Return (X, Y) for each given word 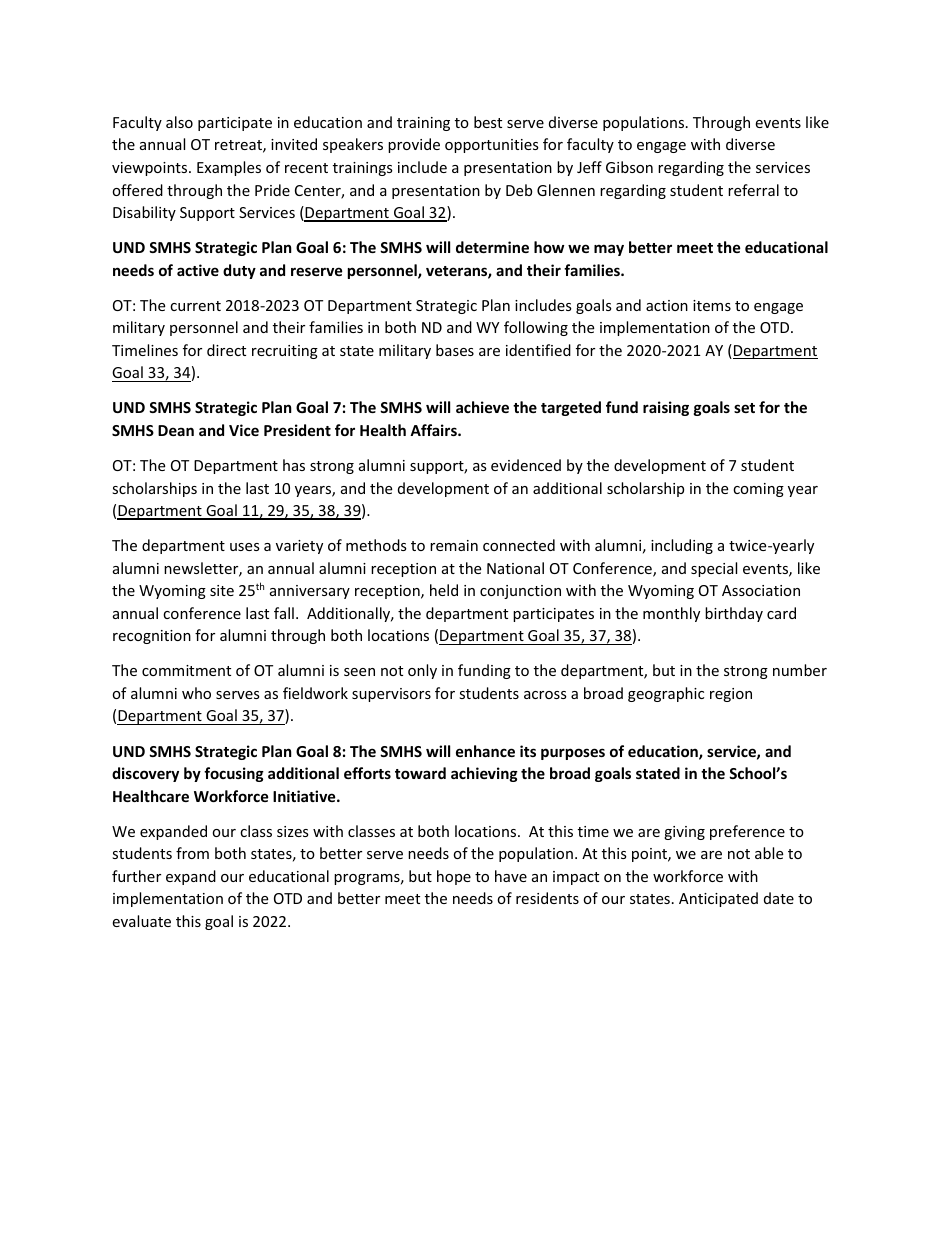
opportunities (492, 146)
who (196, 693)
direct (226, 350)
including (682, 546)
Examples (229, 168)
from (192, 853)
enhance (485, 751)
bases (455, 350)
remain (454, 545)
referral (753, 190)
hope (454, 877)
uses (245, 547)
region (731, 695)
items (712, 305)
